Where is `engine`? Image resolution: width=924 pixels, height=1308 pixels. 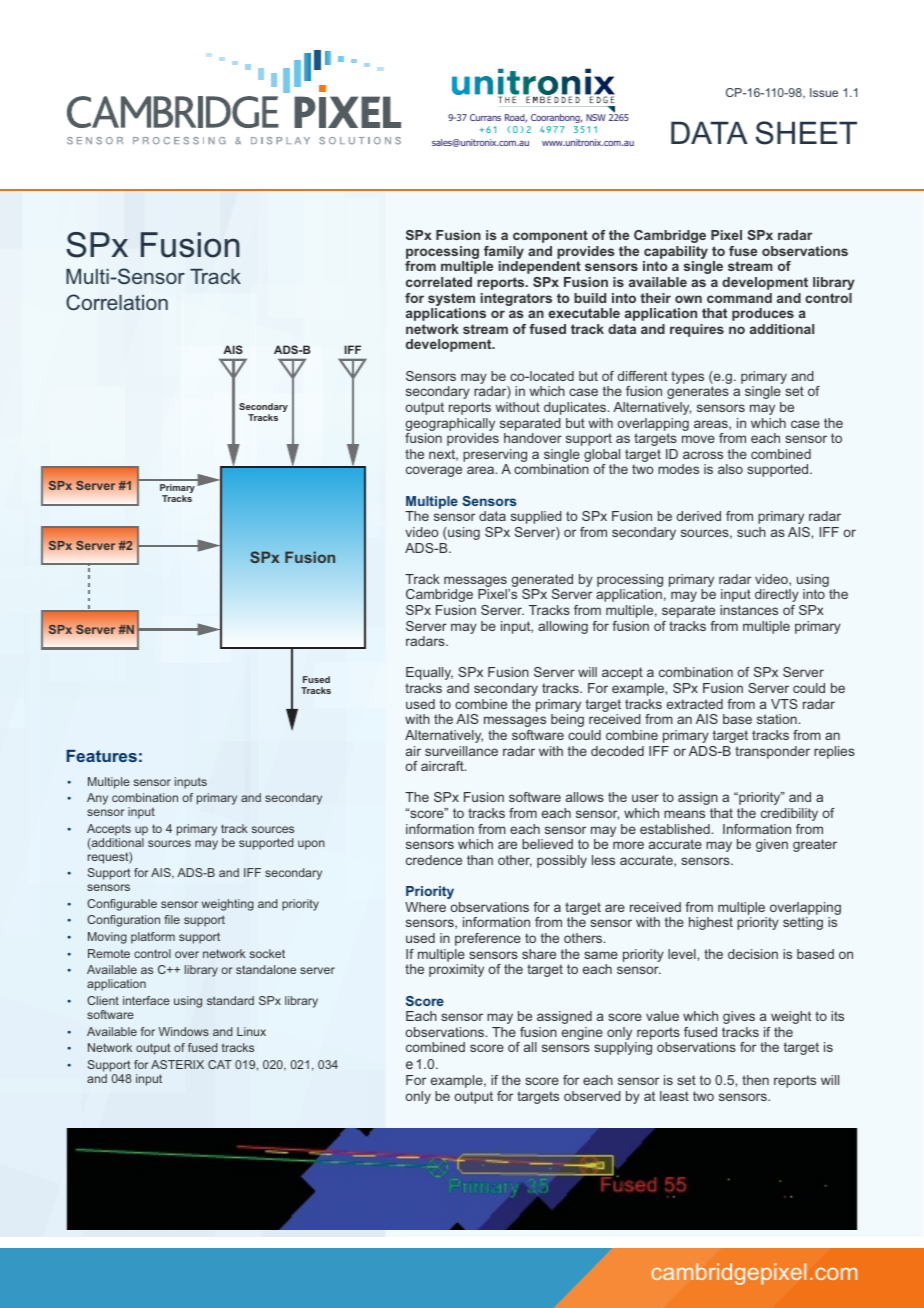 engine is located at coordinates (582, 1033).
